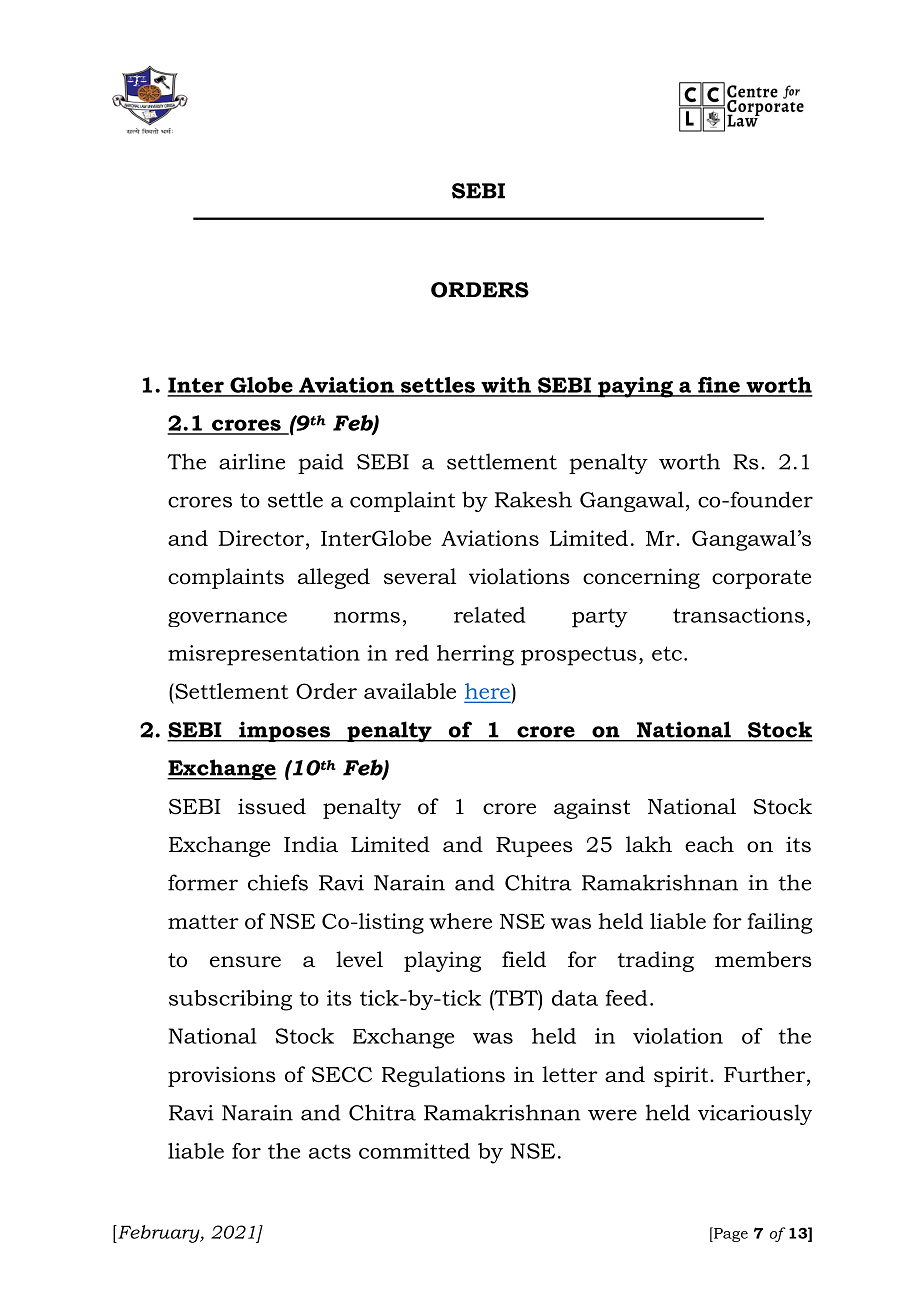  What do you see at coordinates (709, 844) in the screenshot?
I see `each` at bounding box center [709, 844].
